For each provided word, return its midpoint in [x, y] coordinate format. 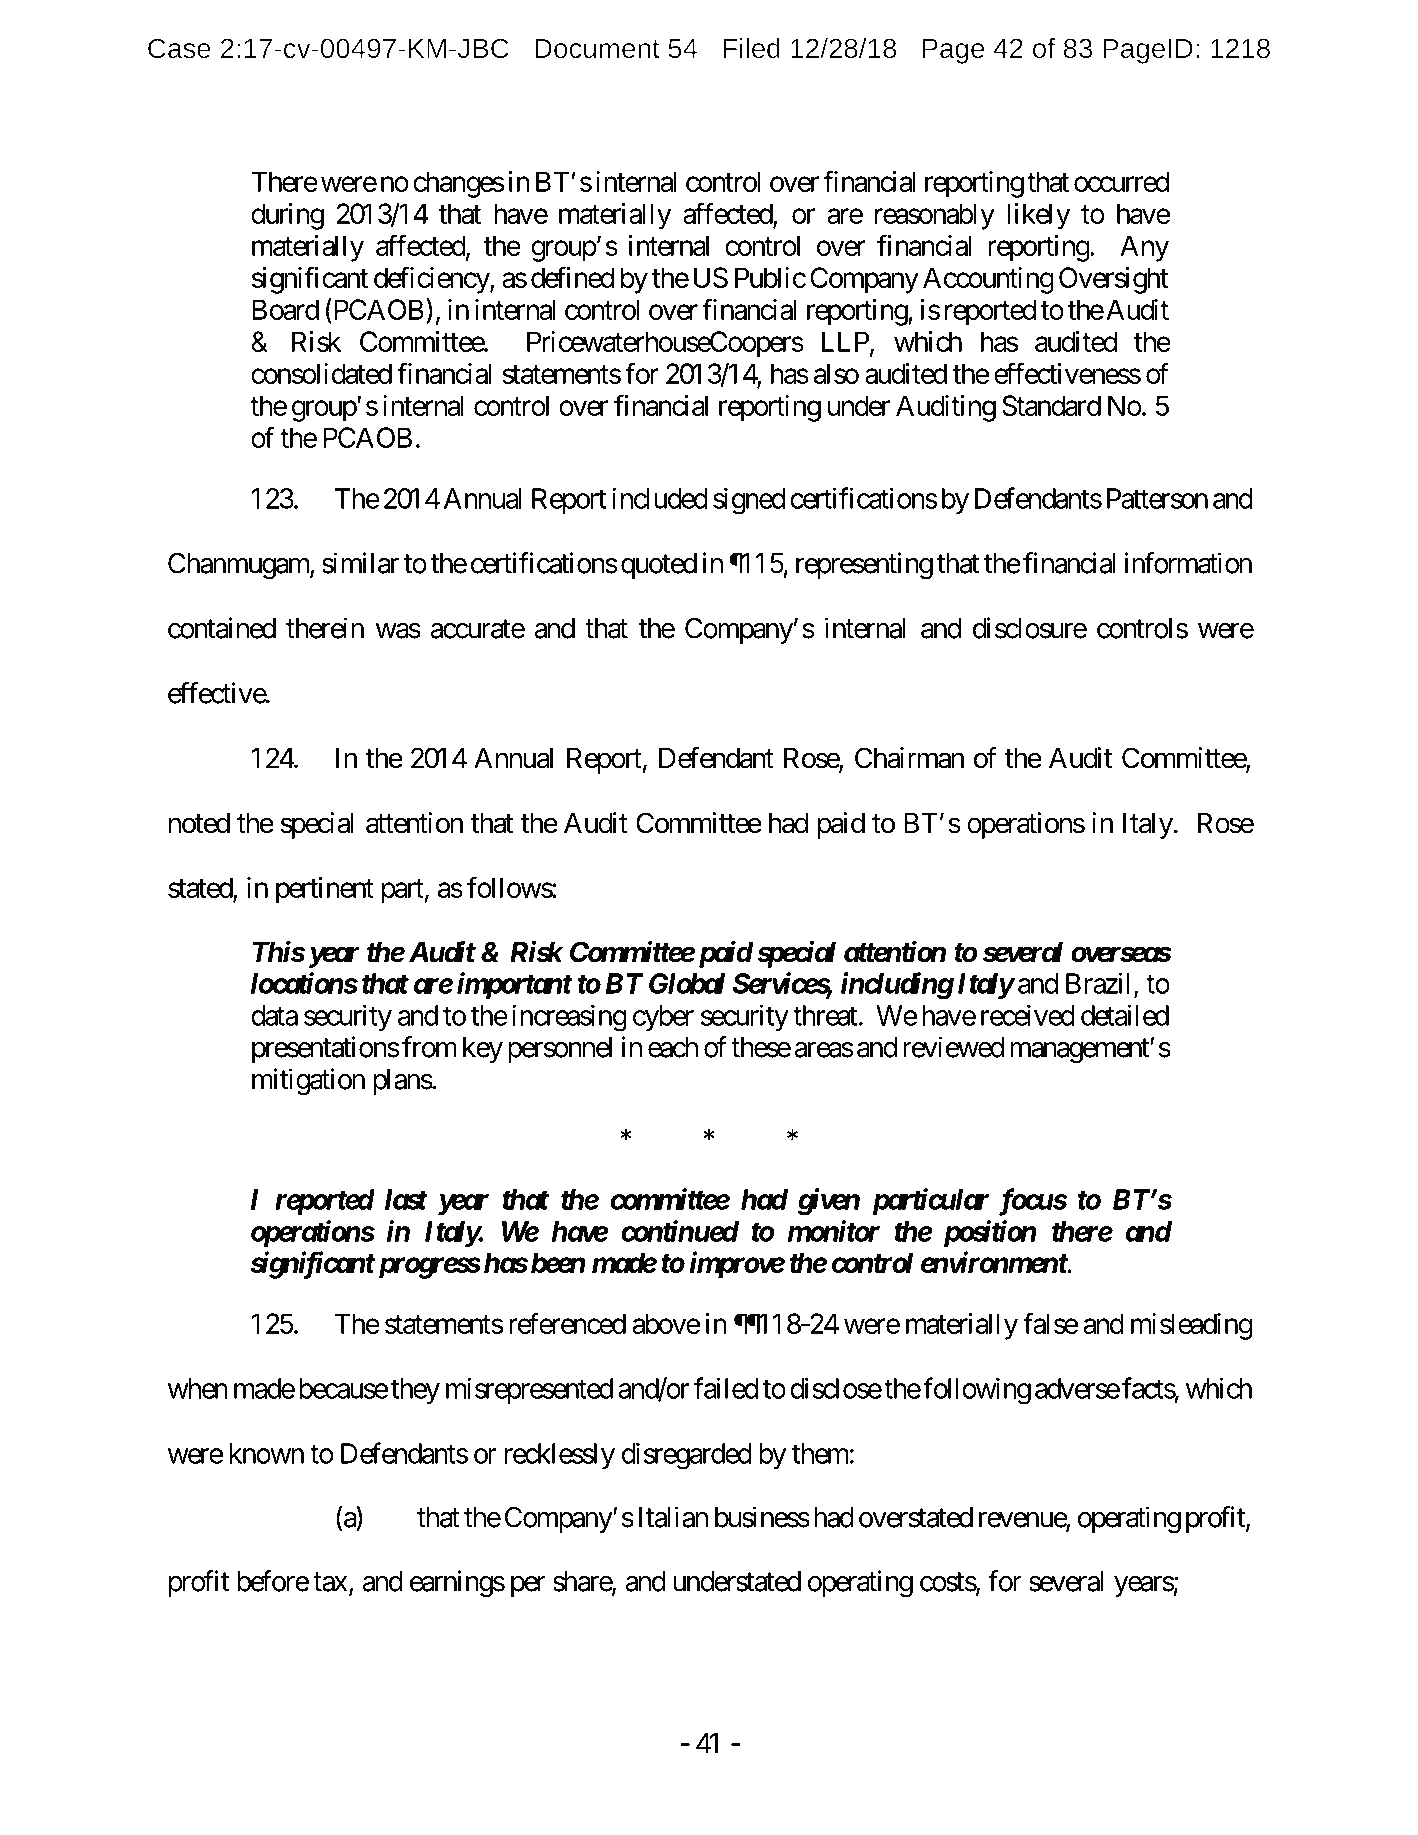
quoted [659, 566]
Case [179, 48]
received [1028, 1015]
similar [360, 563]
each [673, 1047]
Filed [751, 48]
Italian [673, 1517]
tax [330, 1582]
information [1188, 563]
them [820, 1453]
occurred [1121, 181]
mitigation [308, 1081]
